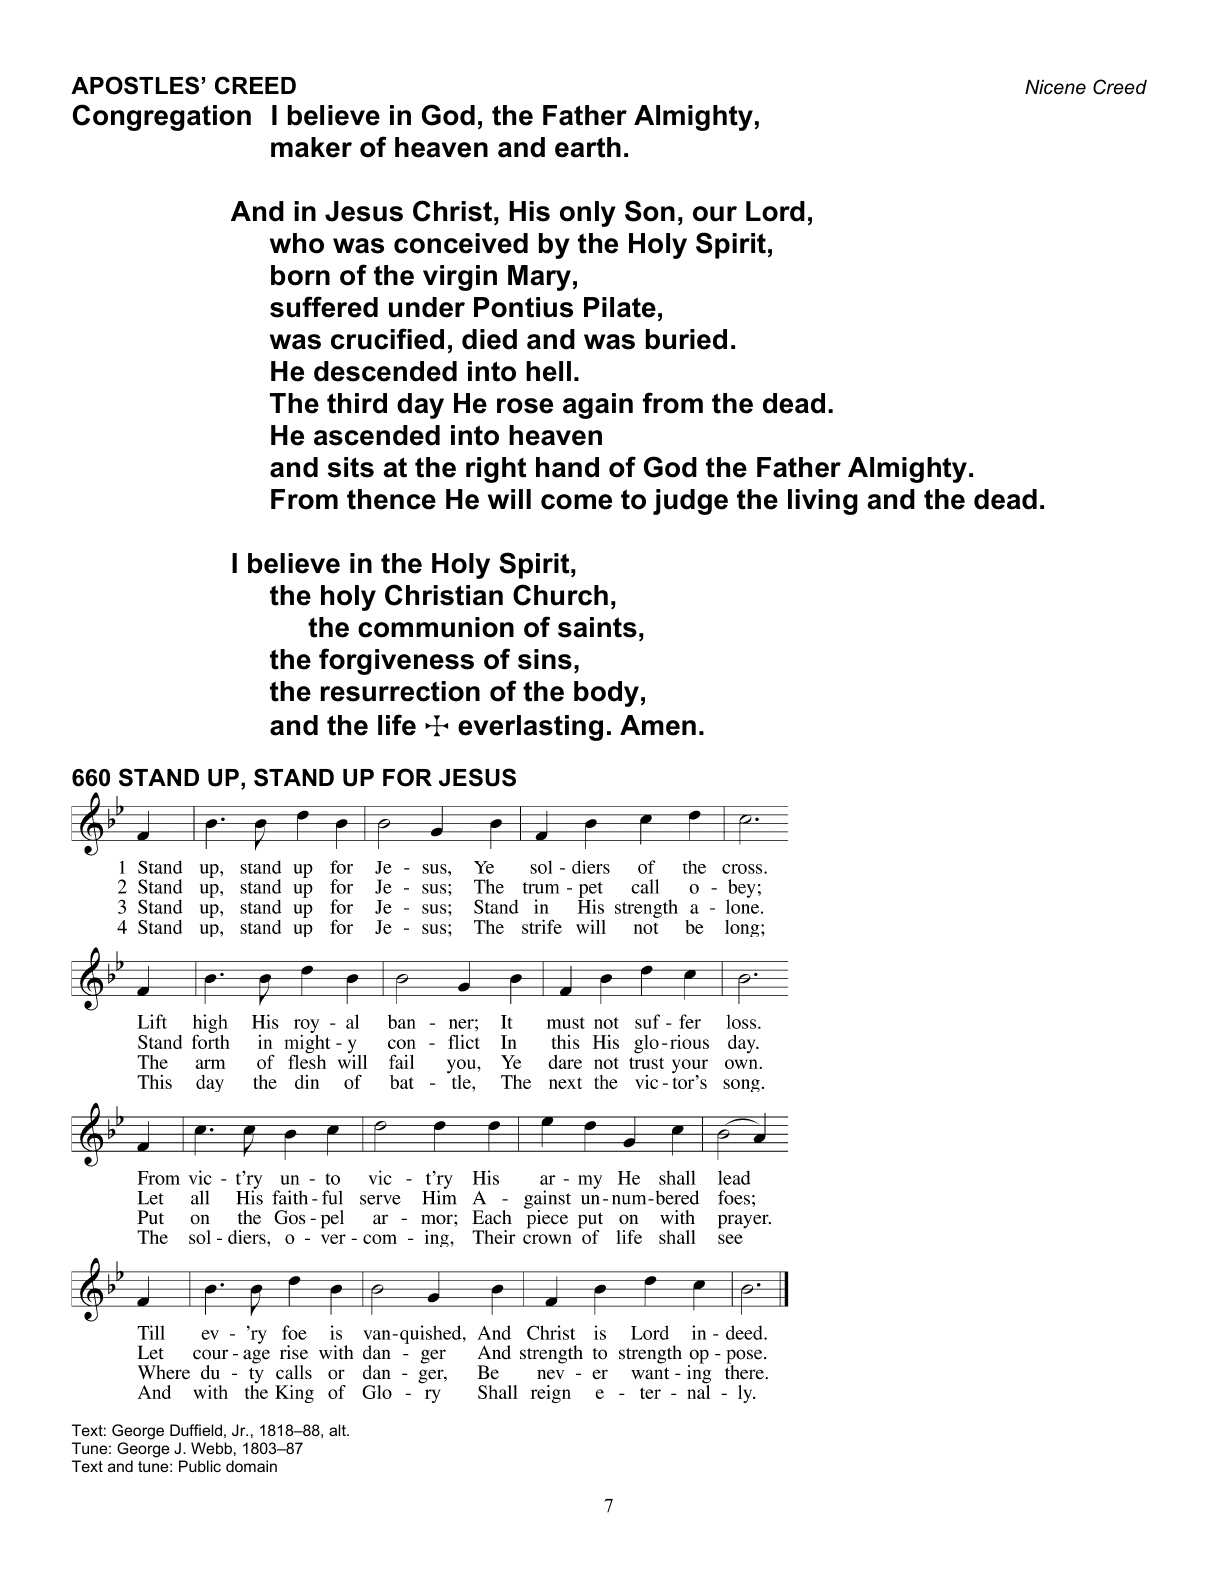 The image size is (1218, 1576). What do you see at coordinates (588, 147) in the page?
I see `earth` at bounding box center [588, 147].
